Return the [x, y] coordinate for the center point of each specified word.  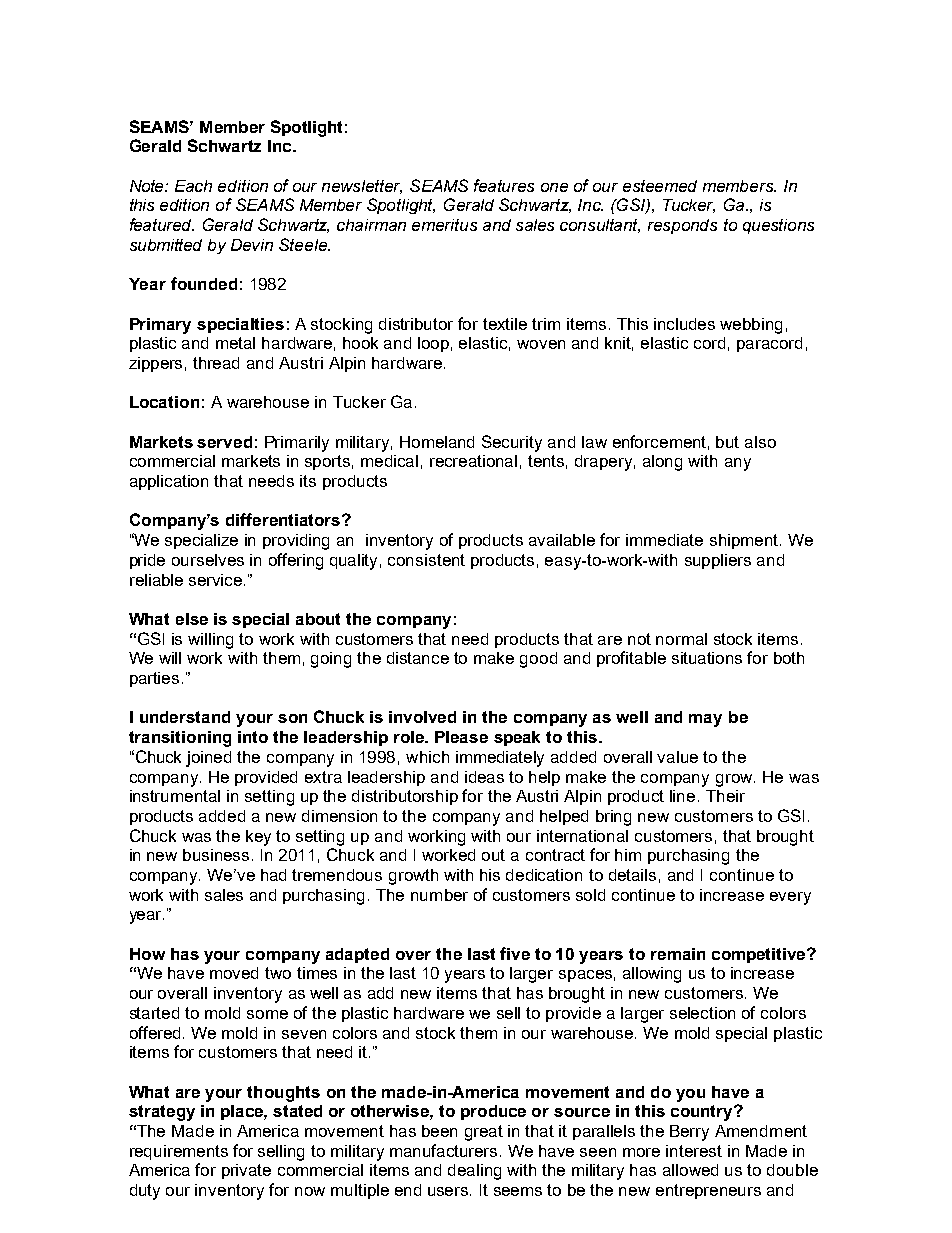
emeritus [444, 225]
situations [707, 658]
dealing [474, 1172]
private [246, 1171]
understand [185, 717]
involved [422, 717]
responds [682, 226]
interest [694, 1151]
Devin [252, 245]
